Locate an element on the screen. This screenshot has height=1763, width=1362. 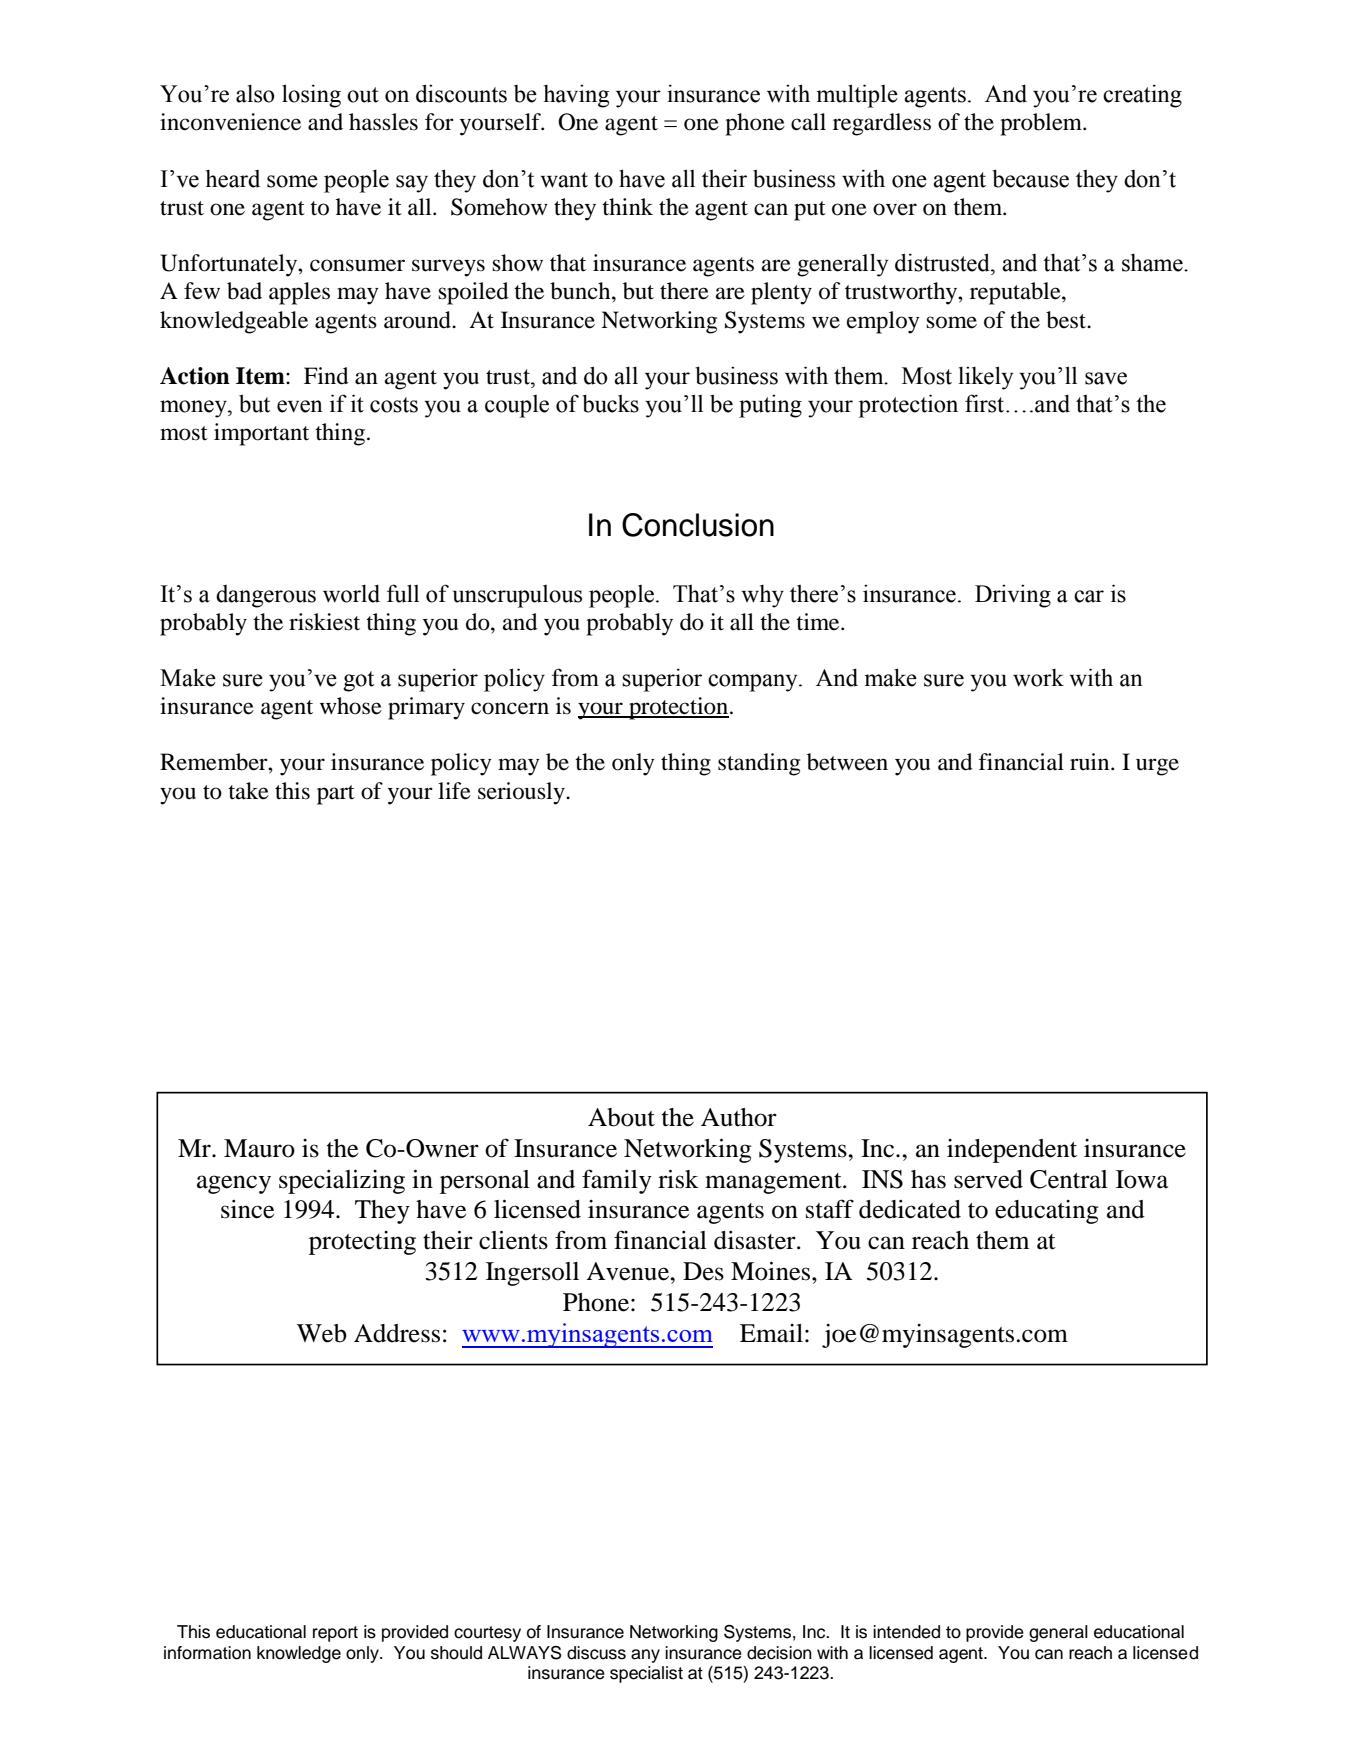
losing is located at coordinates (311, 96).
